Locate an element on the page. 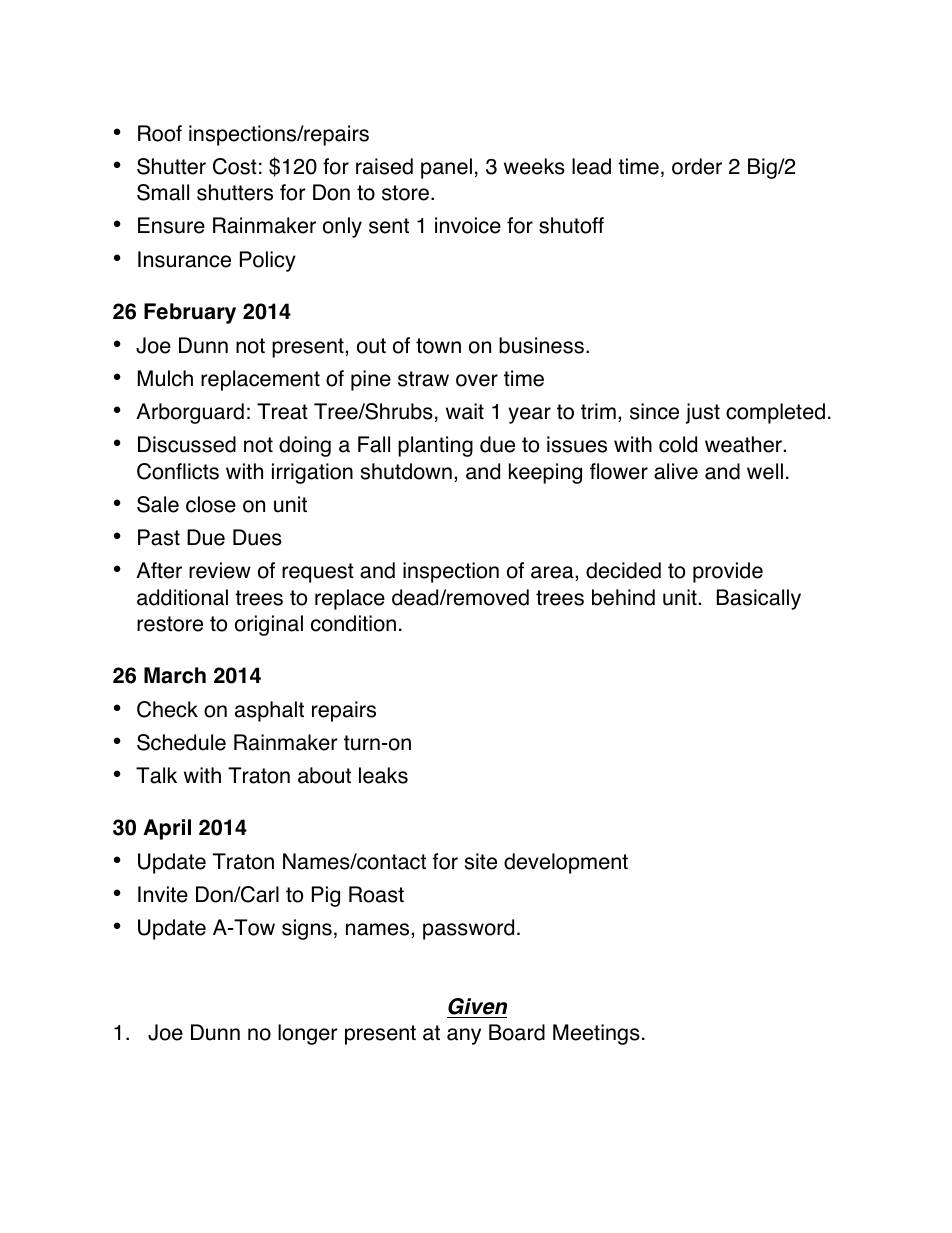 The width and height of the document is (952, 1233). area is located at coordinates (553, 572).
